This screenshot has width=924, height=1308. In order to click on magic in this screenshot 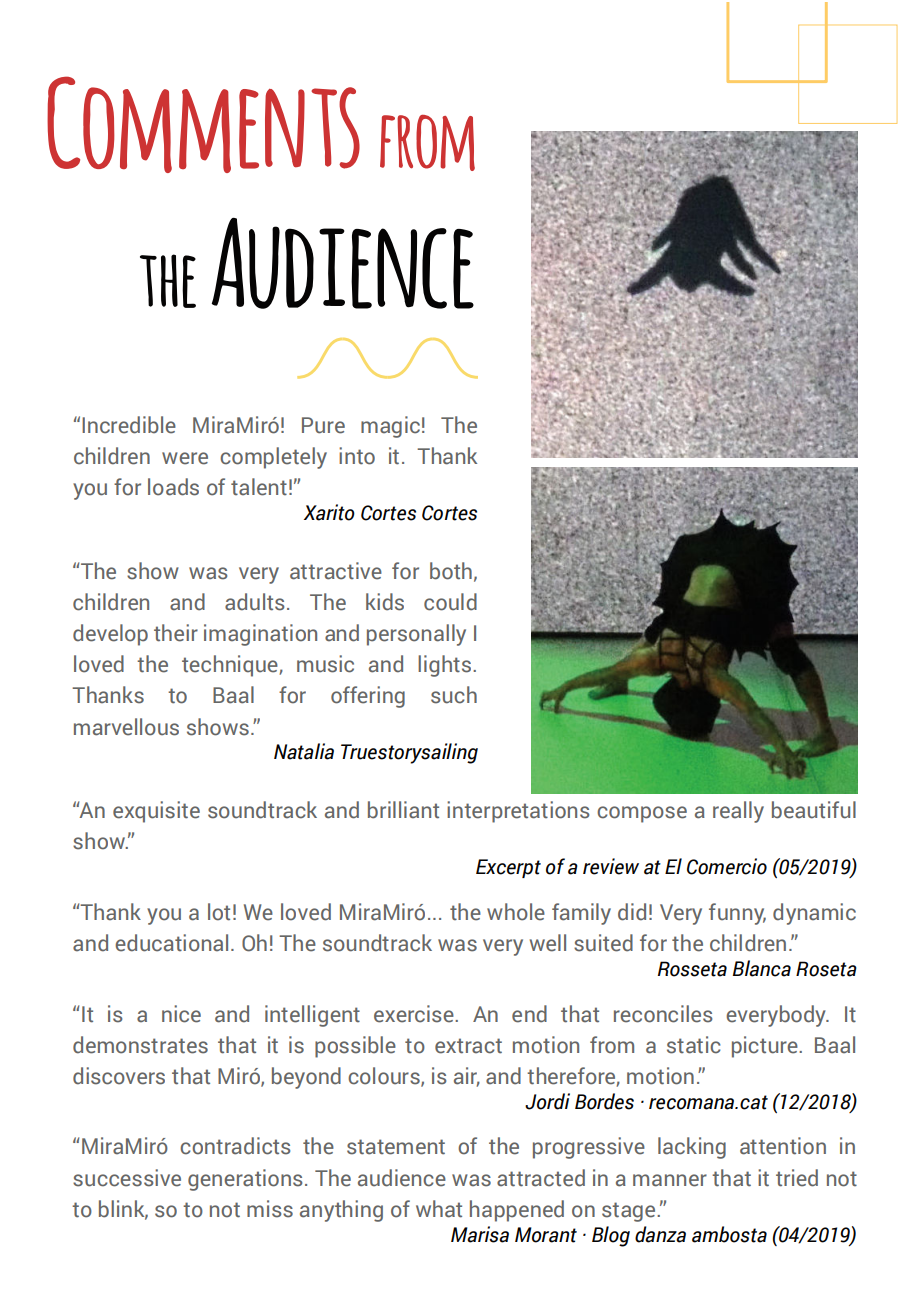, I will do `click(390, 427)`.
